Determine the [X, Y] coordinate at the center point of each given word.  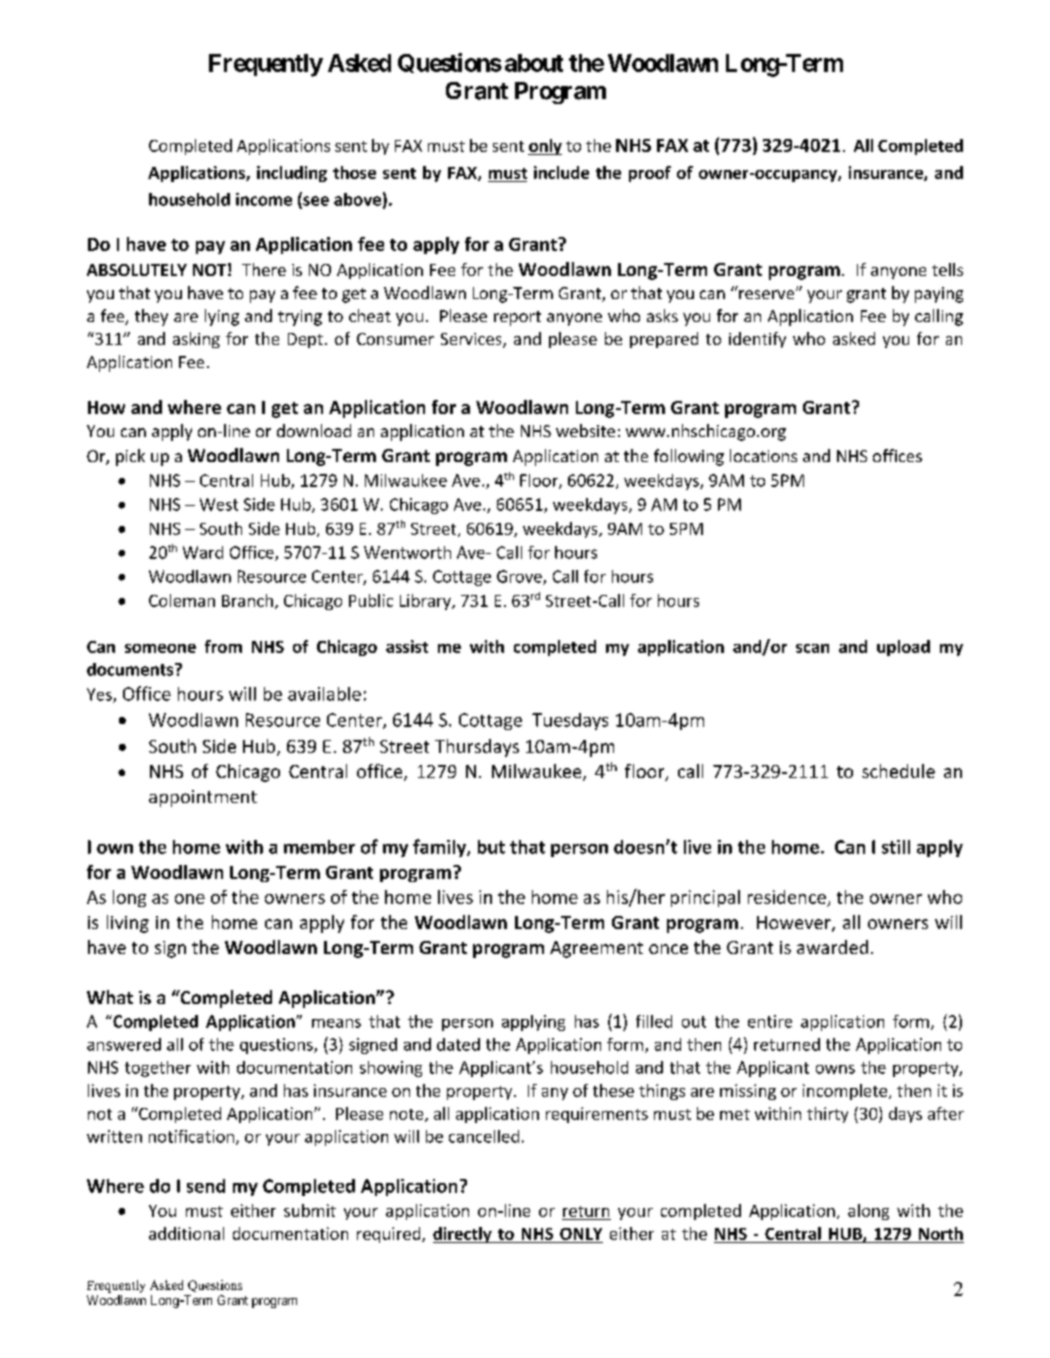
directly [463, 1235]
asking [196, 340]
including [292, 174]
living [128, 924]
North [940, 1235]
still [896, 847]
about [534, 63]
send [206, 1186]
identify [757, 340]
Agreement [596, 949]
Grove [520, 577]
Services [472, 340]
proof [650, 174]
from [223, 646]
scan [812, 648]
